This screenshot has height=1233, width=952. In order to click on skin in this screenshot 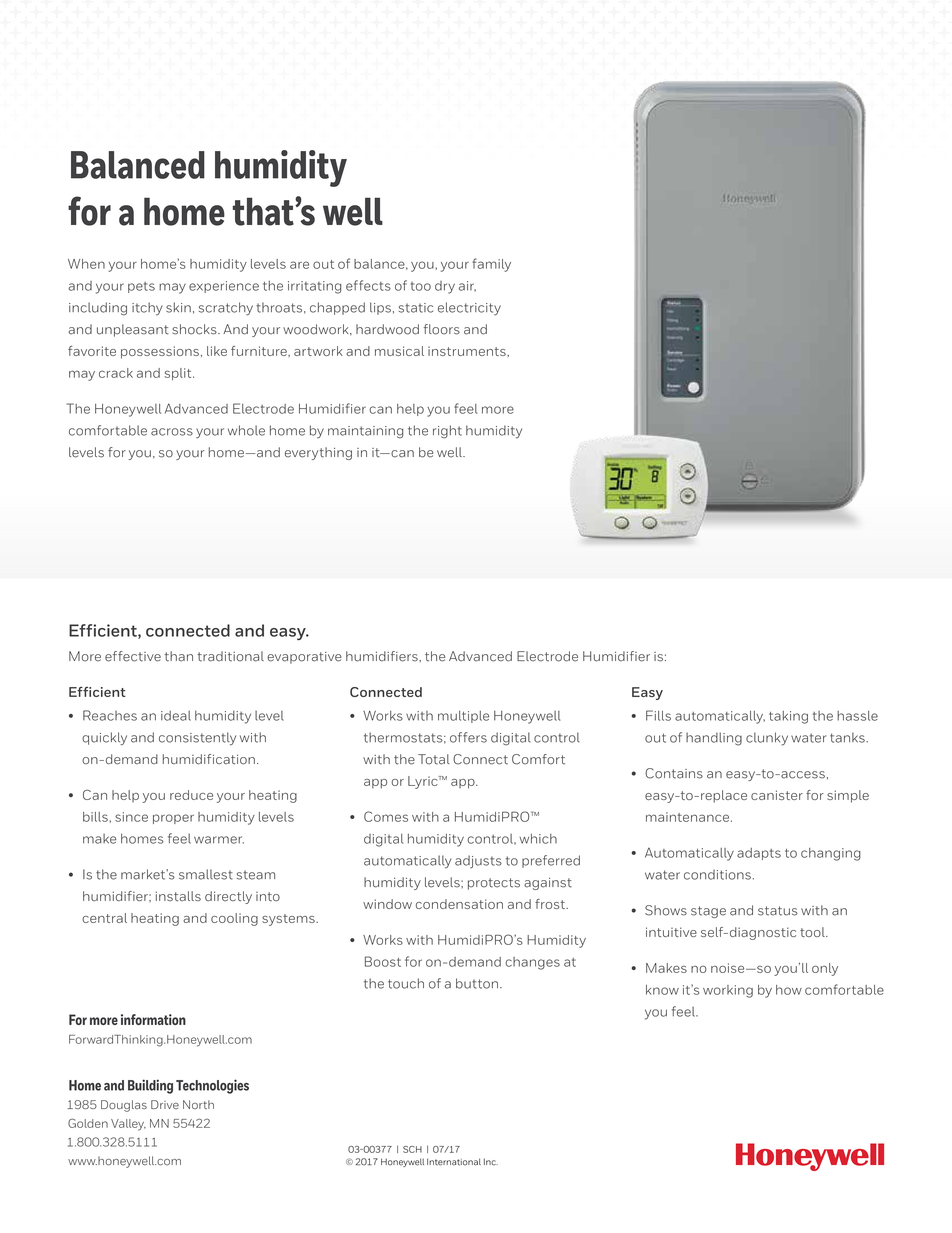, I will do `click(178, 307)`.
